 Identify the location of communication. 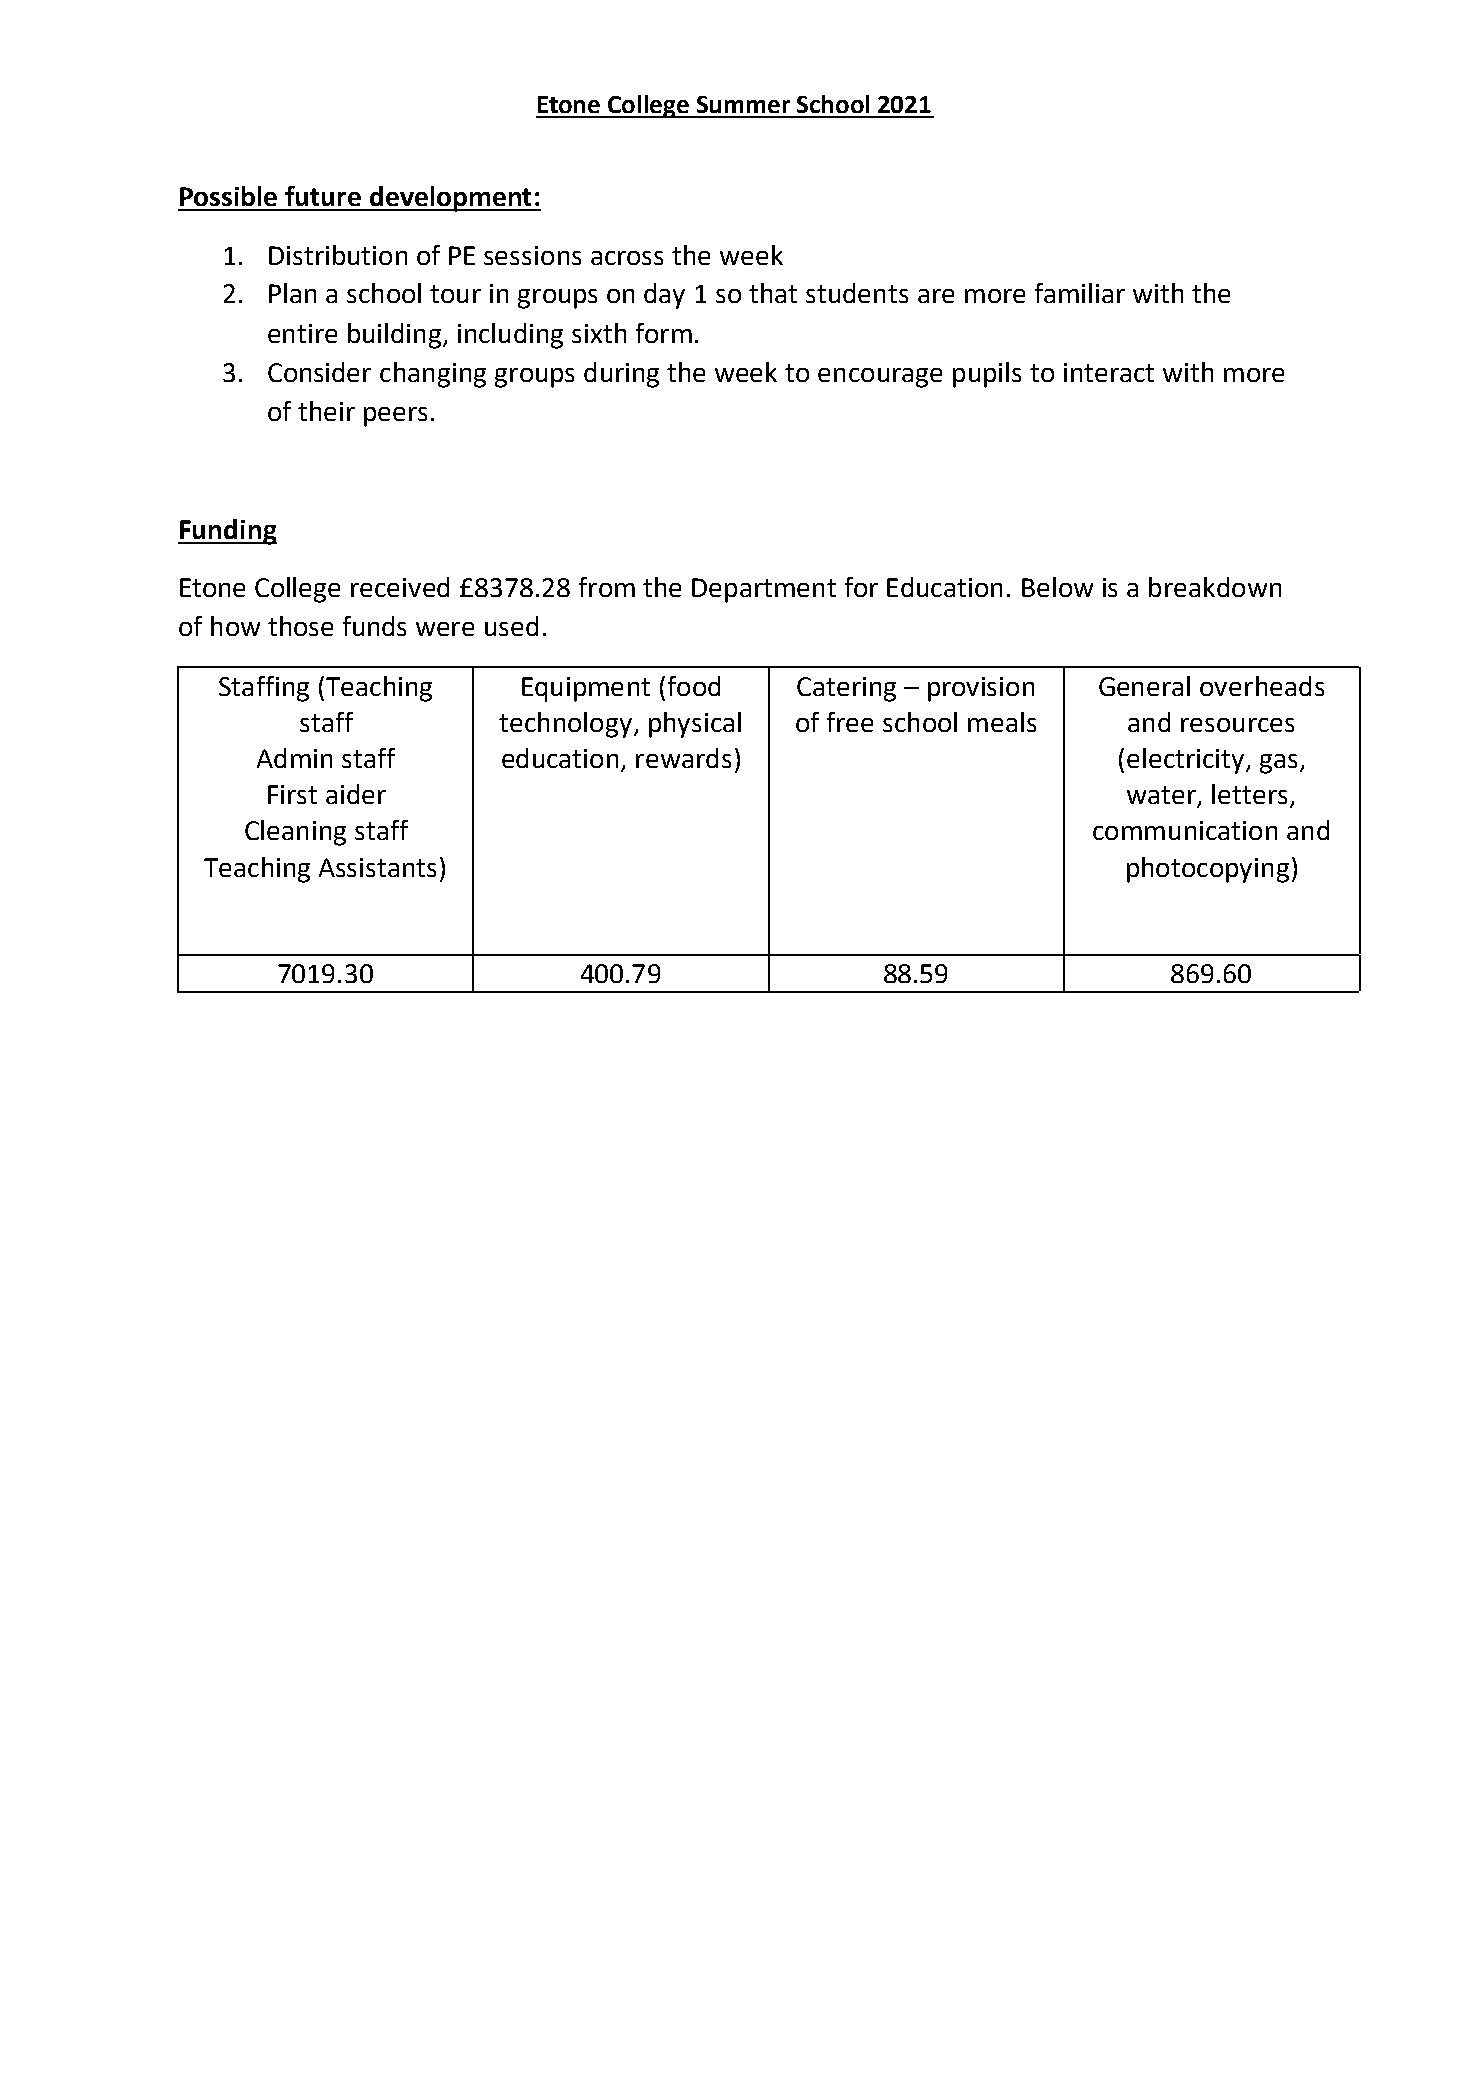
(1185, 830).
